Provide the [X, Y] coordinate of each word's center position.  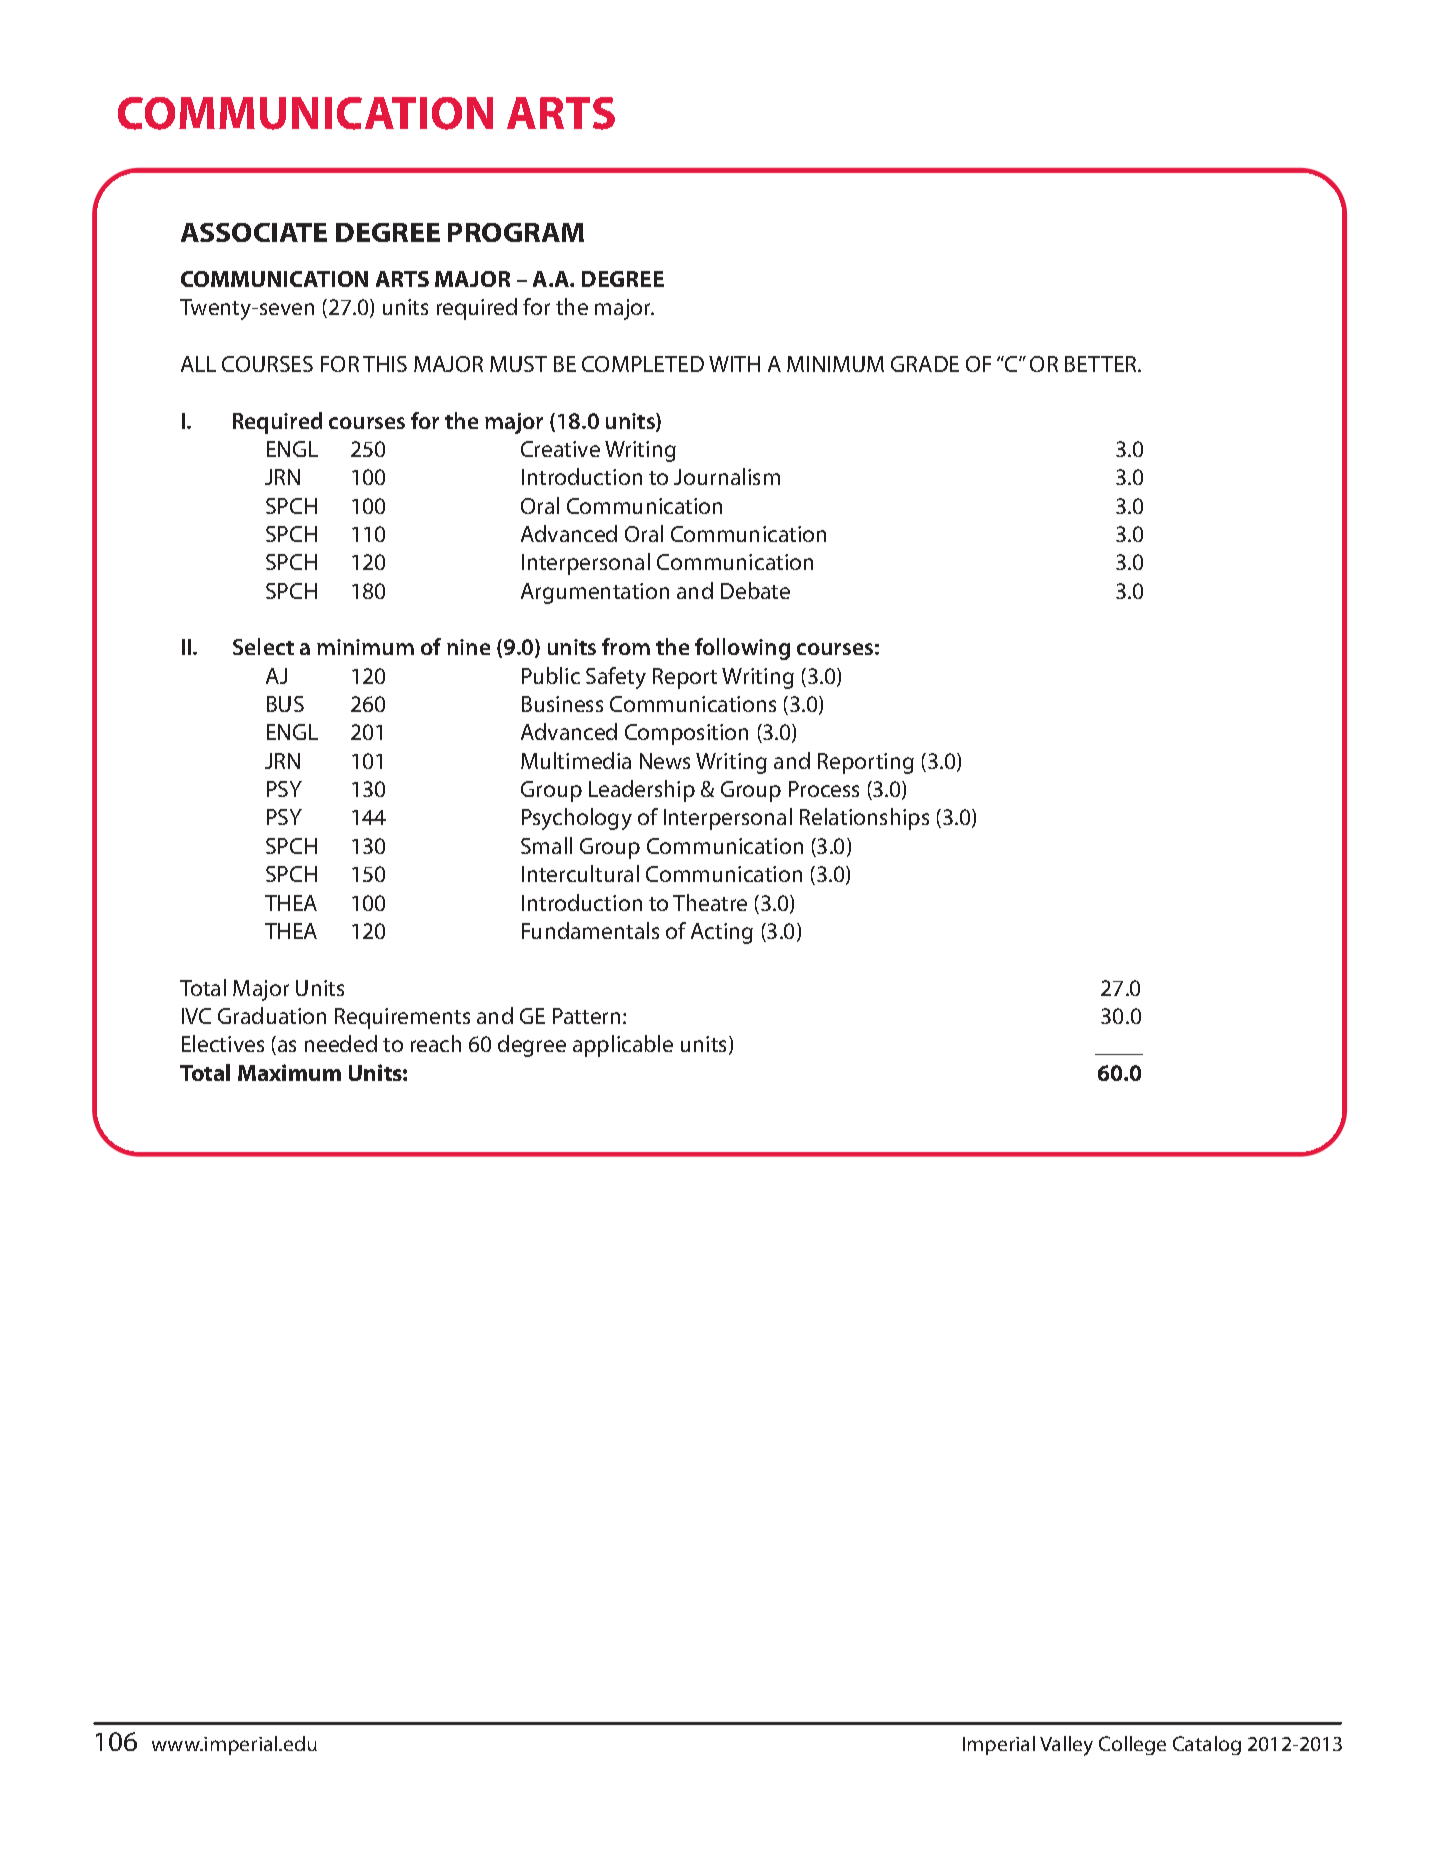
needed [341, 1043]
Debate [755, 590]
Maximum [289, 1072]
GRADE [925, 364]
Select [263, 646]
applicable [623, 1046]
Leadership [642, 791]
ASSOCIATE [254, 232]
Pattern [586, 1016]
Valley [1066, 1746]
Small [546, 845]
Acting [722, 933]
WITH [734, 364]
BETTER [1102, 364]
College [1132, 1745]
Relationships [864, 819]
